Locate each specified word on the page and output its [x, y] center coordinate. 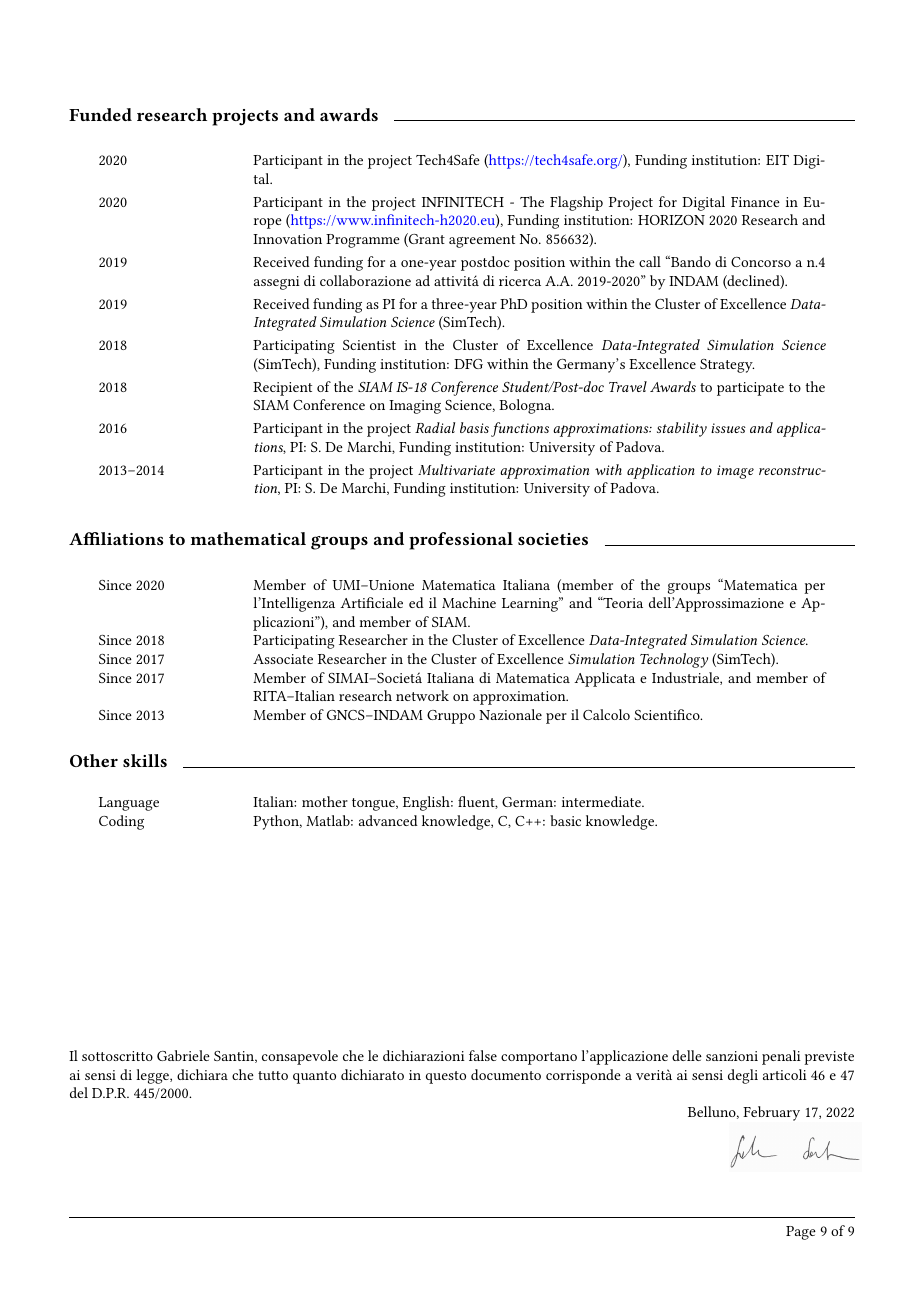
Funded [100, 114]
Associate [283, 659]
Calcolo [606, 714]
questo [446, 1077]
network [422, 695]
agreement [482, 241]
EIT [777, 160]
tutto [273, 1075]
